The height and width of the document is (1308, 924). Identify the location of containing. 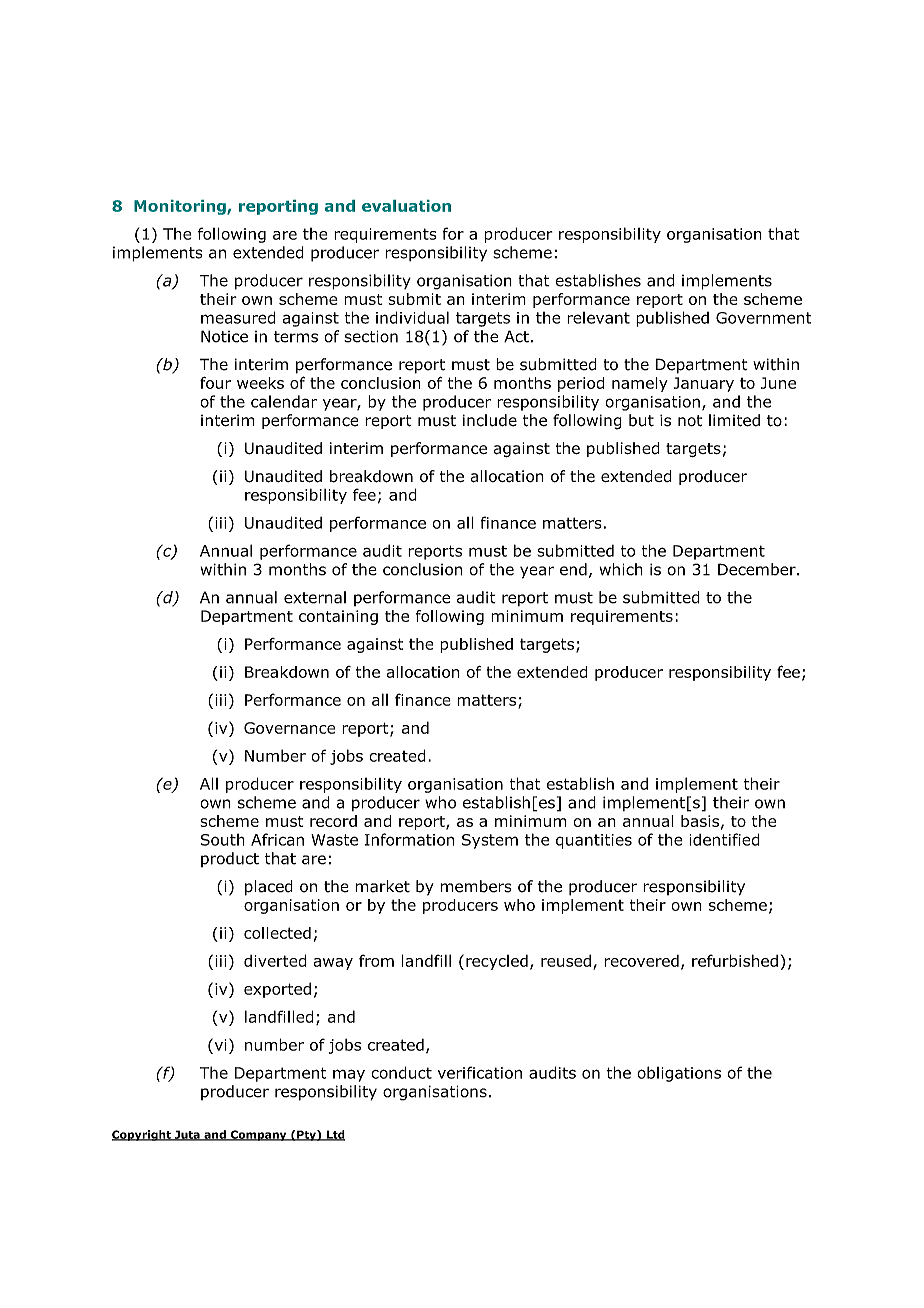
(338, 617).
